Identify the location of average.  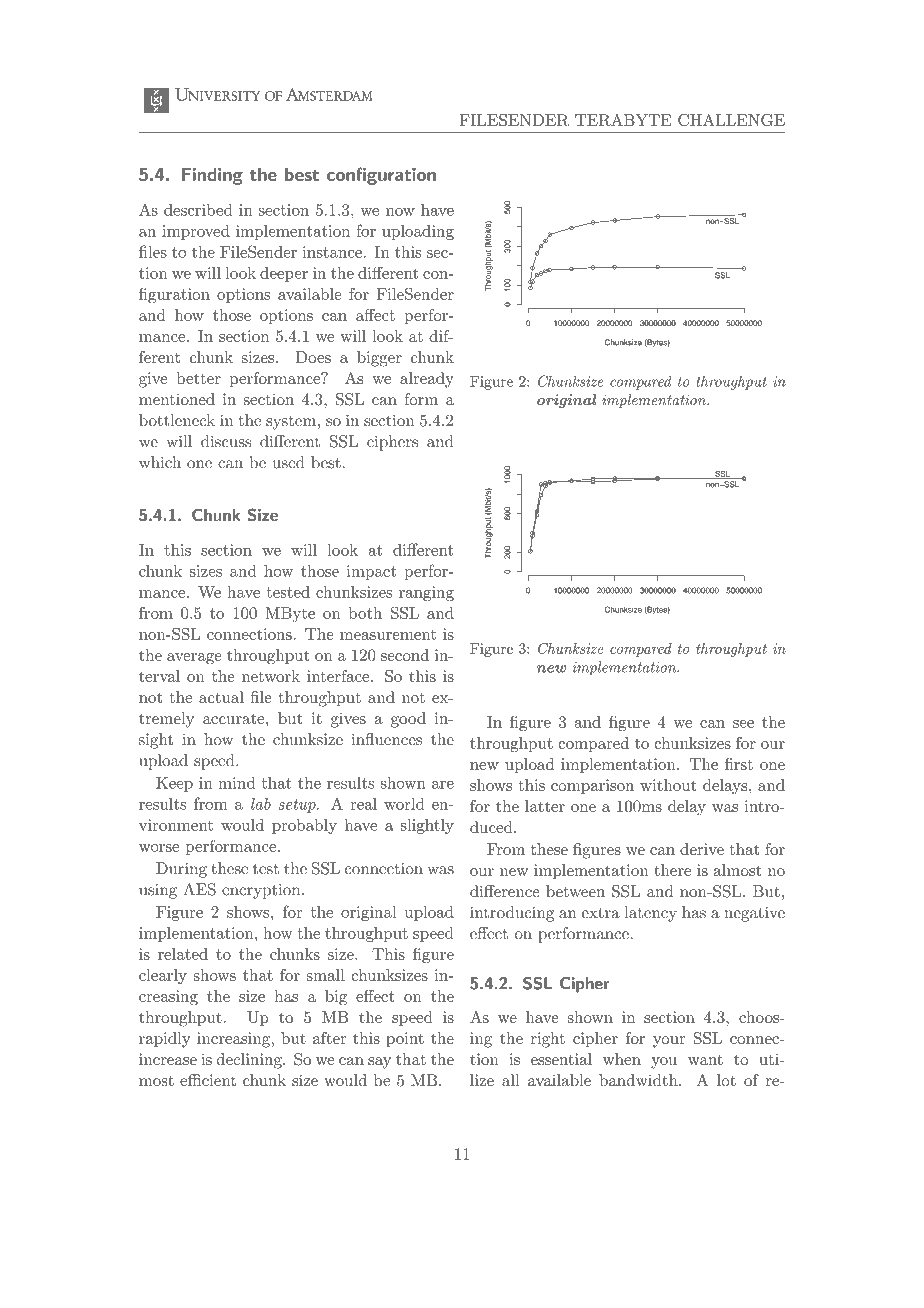
(194, 659).
